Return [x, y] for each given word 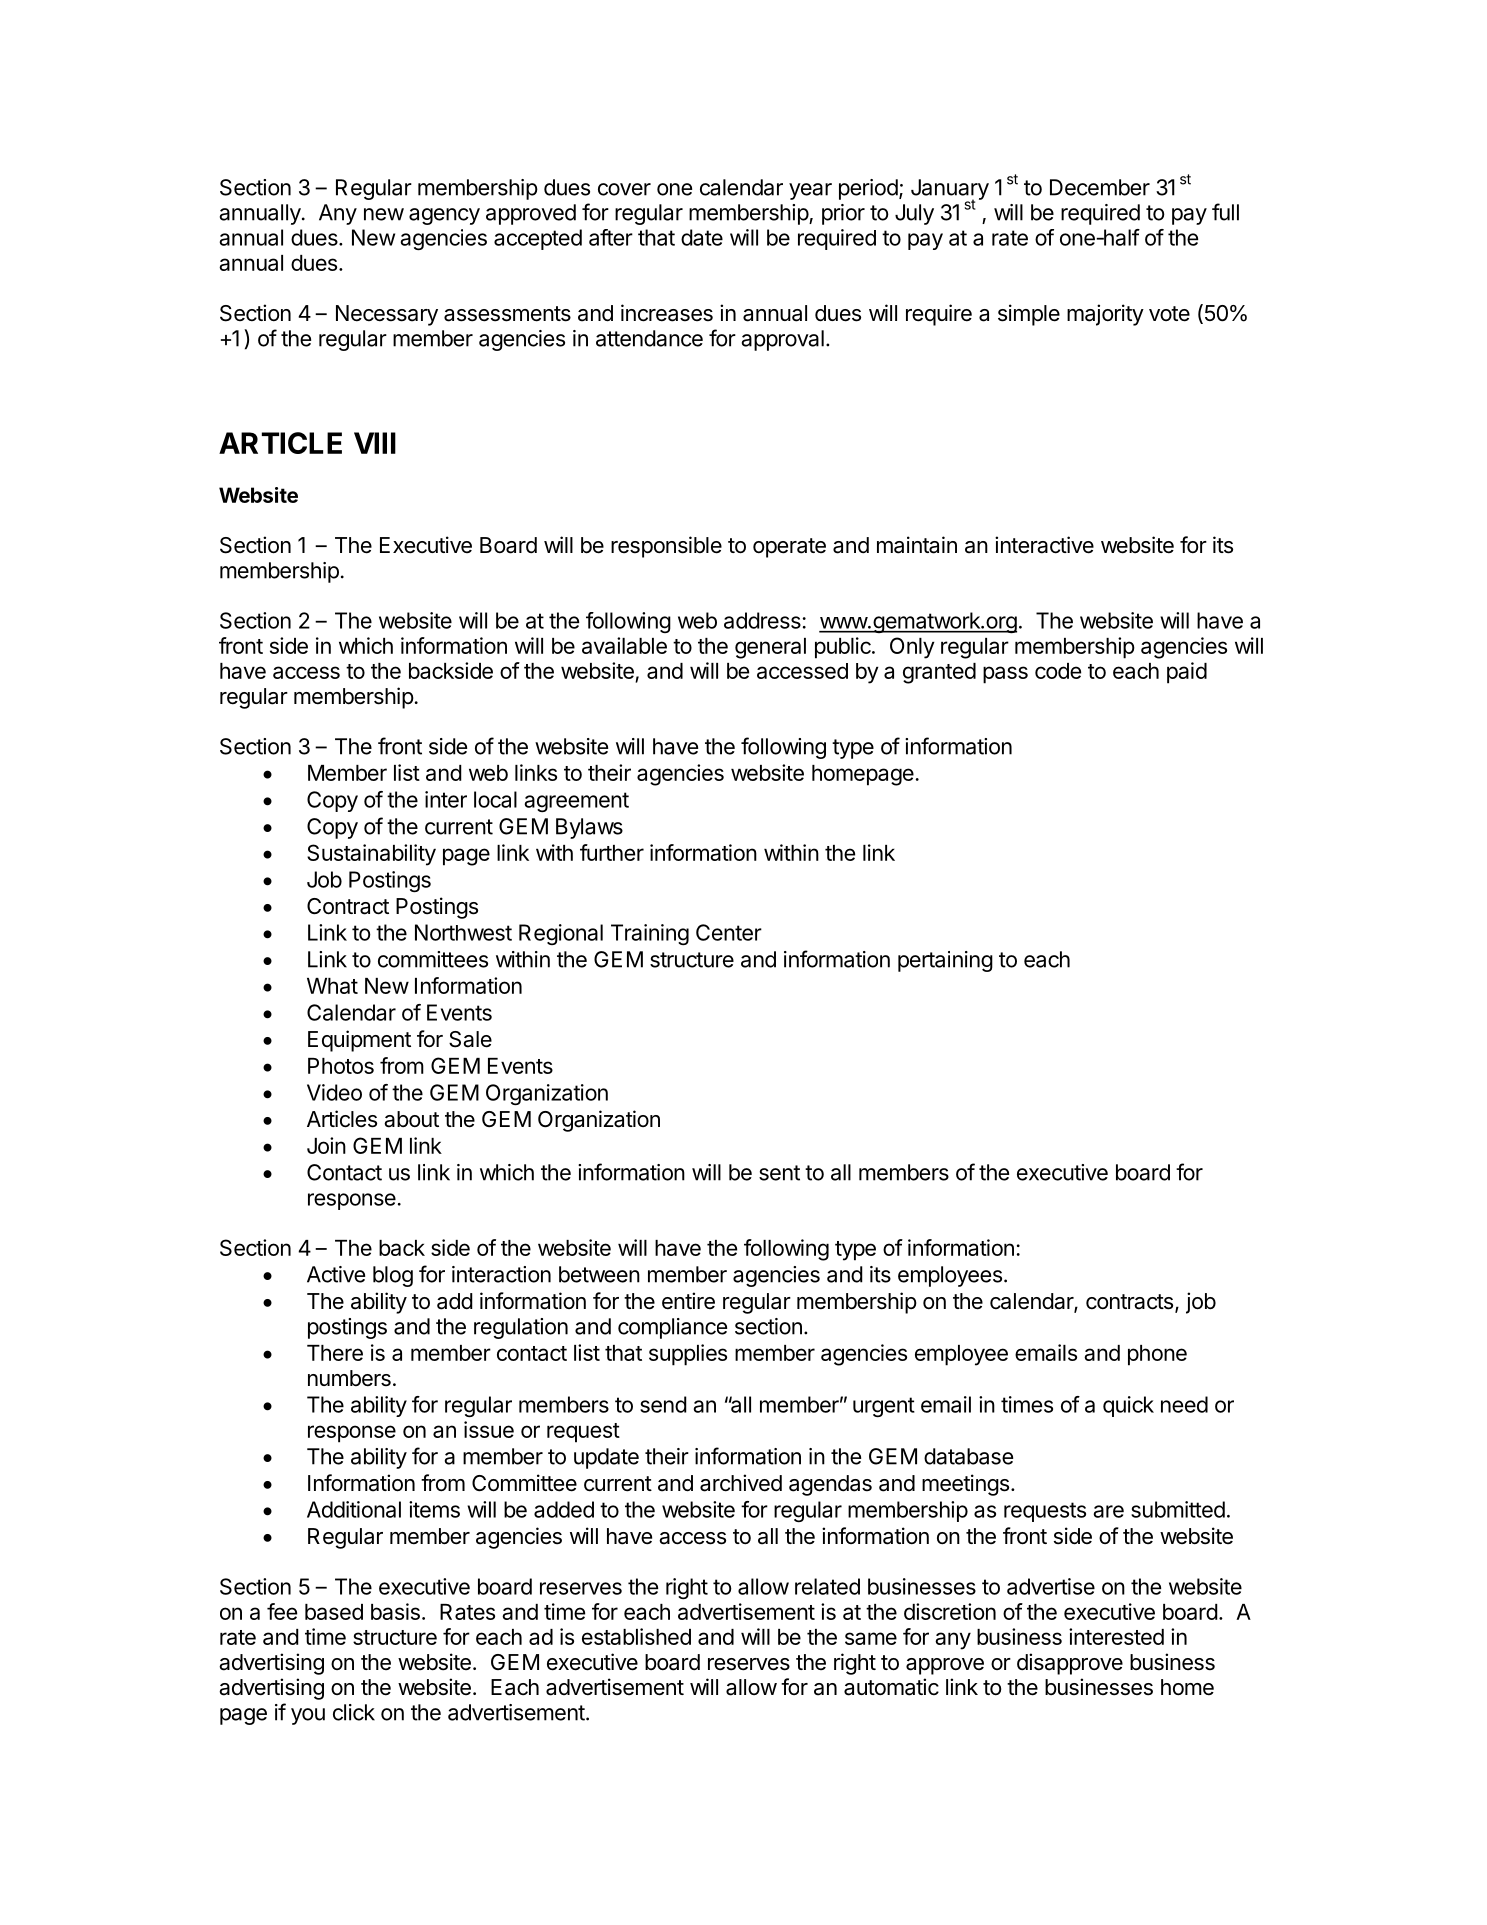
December [1100, 187]
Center [729, 932]
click [354, 1712]
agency [444, 216]
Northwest [463, 932]
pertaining [945, 961]
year [810, 191]
